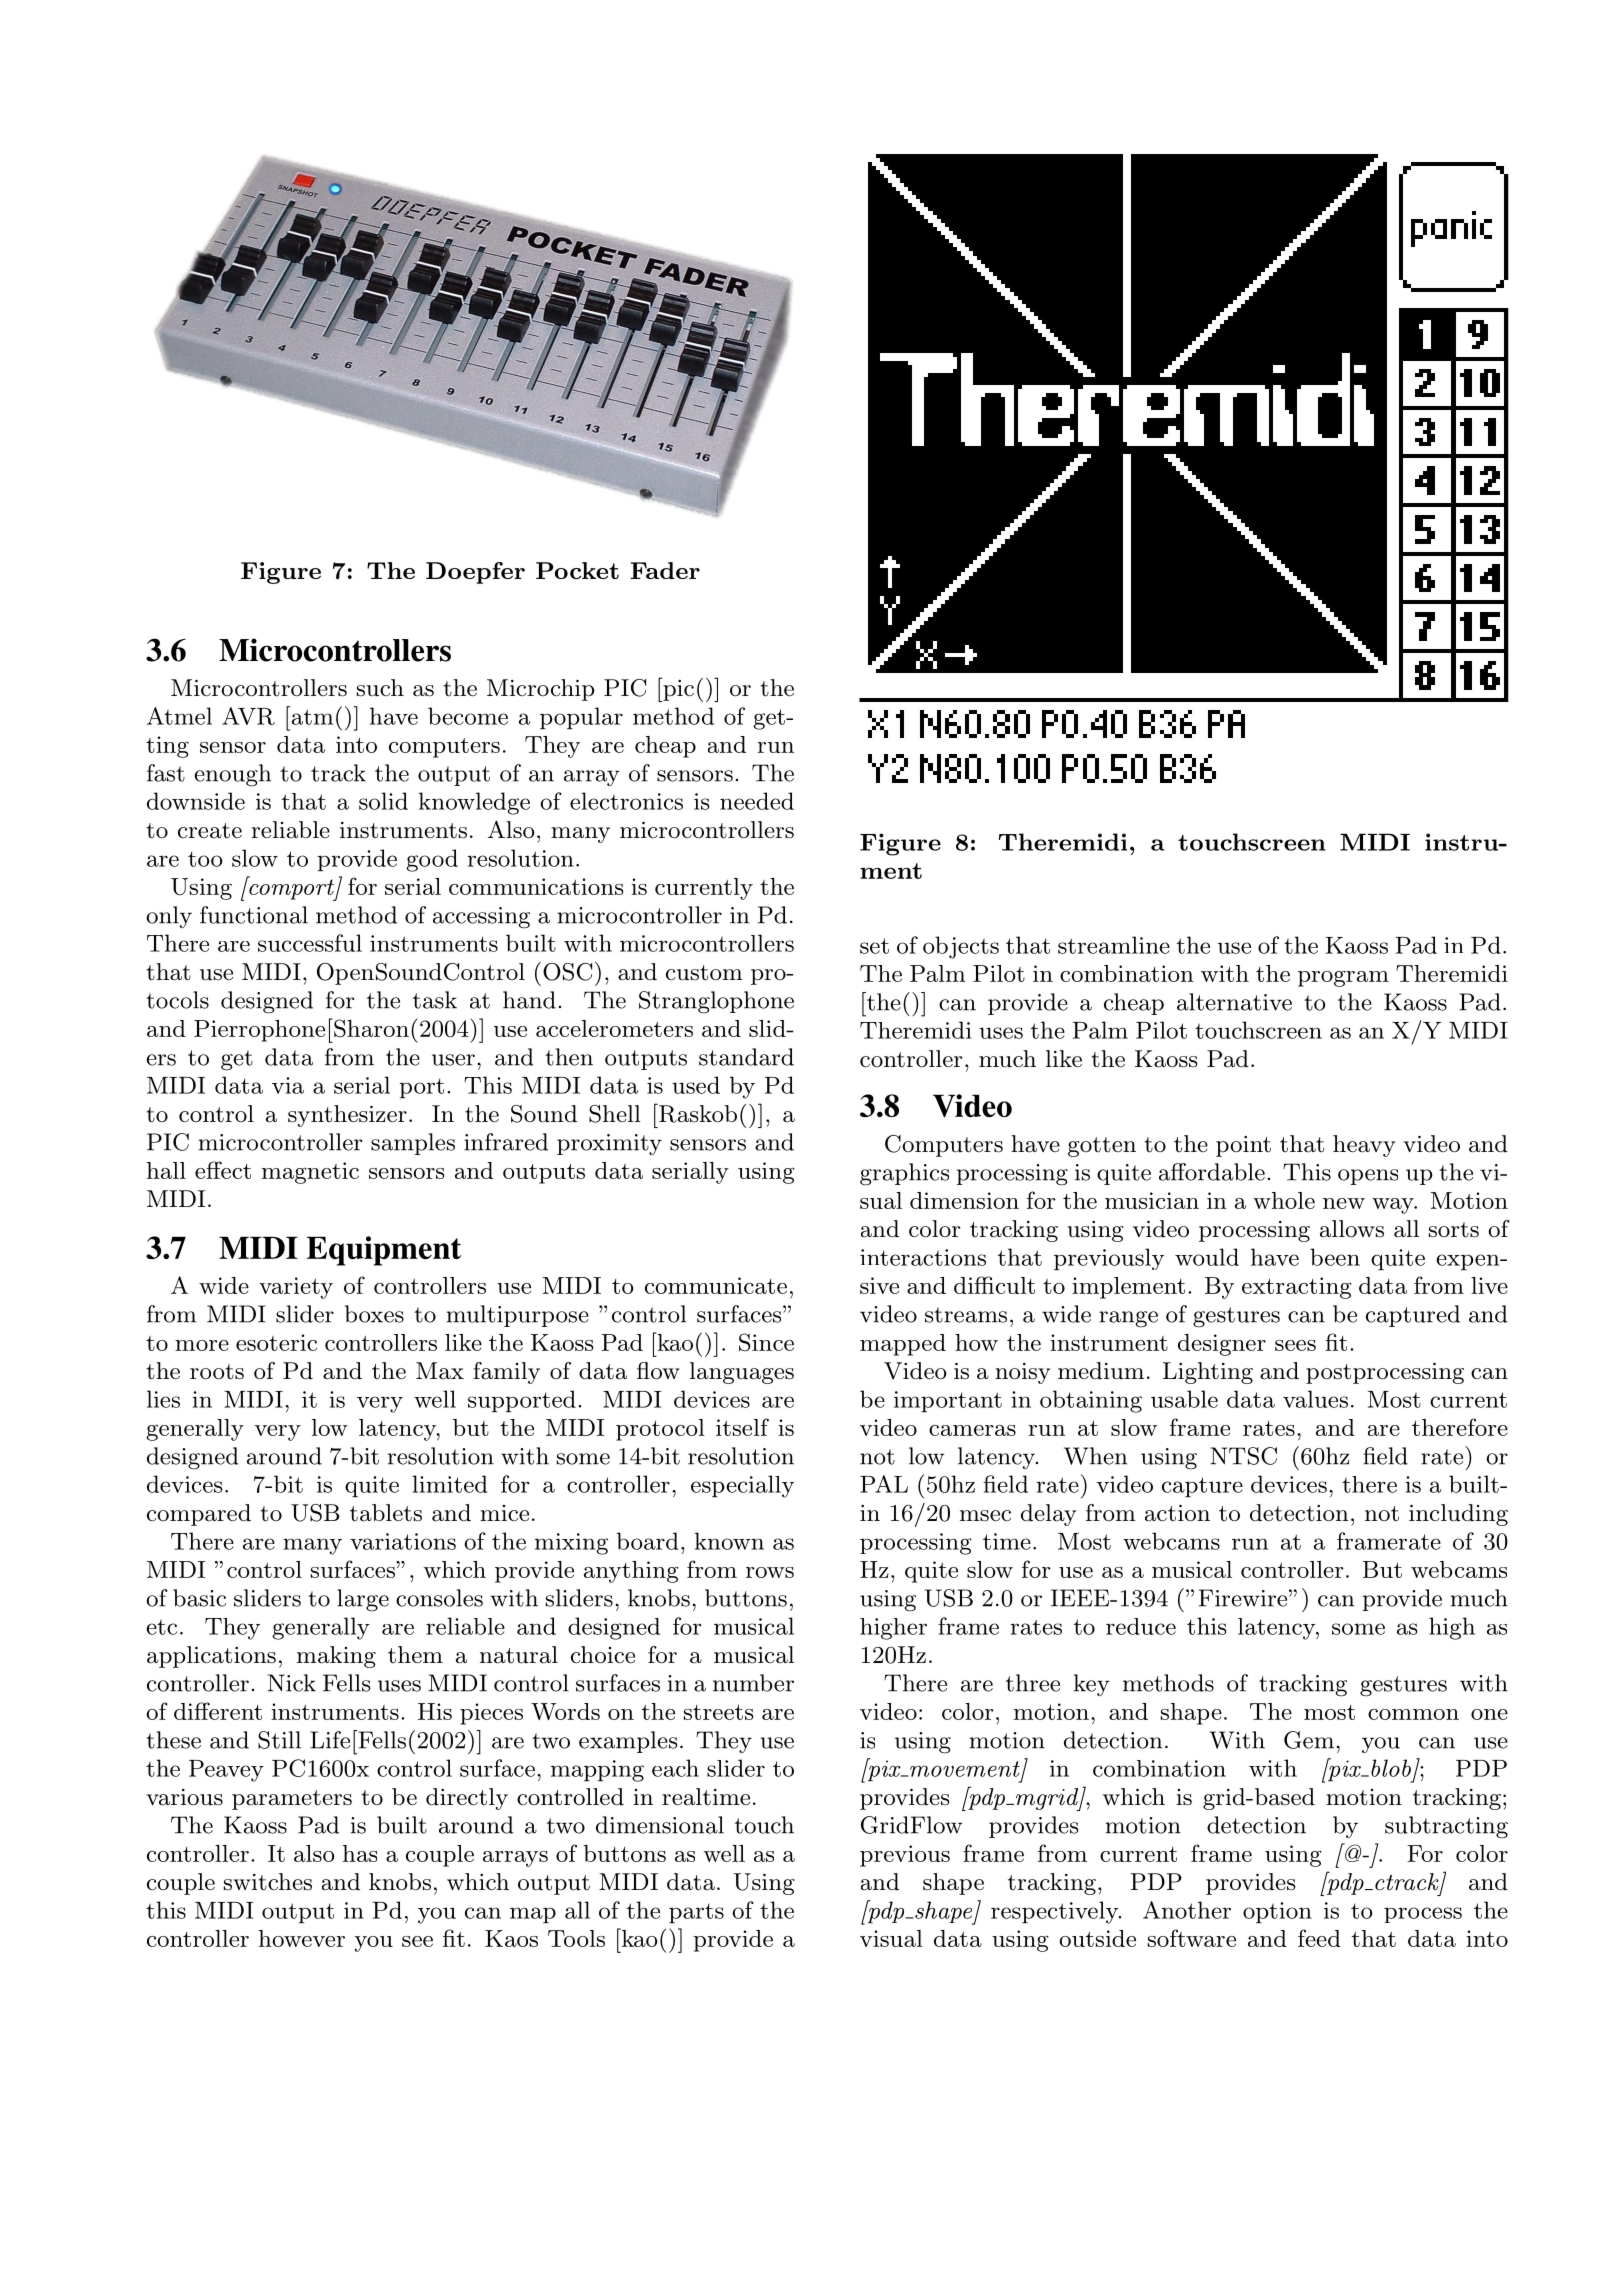 This screenshot has width=1615, height=2285. Describe the element at coordinates (696, 1913) in the screenshot. I see `parts` at that location.
